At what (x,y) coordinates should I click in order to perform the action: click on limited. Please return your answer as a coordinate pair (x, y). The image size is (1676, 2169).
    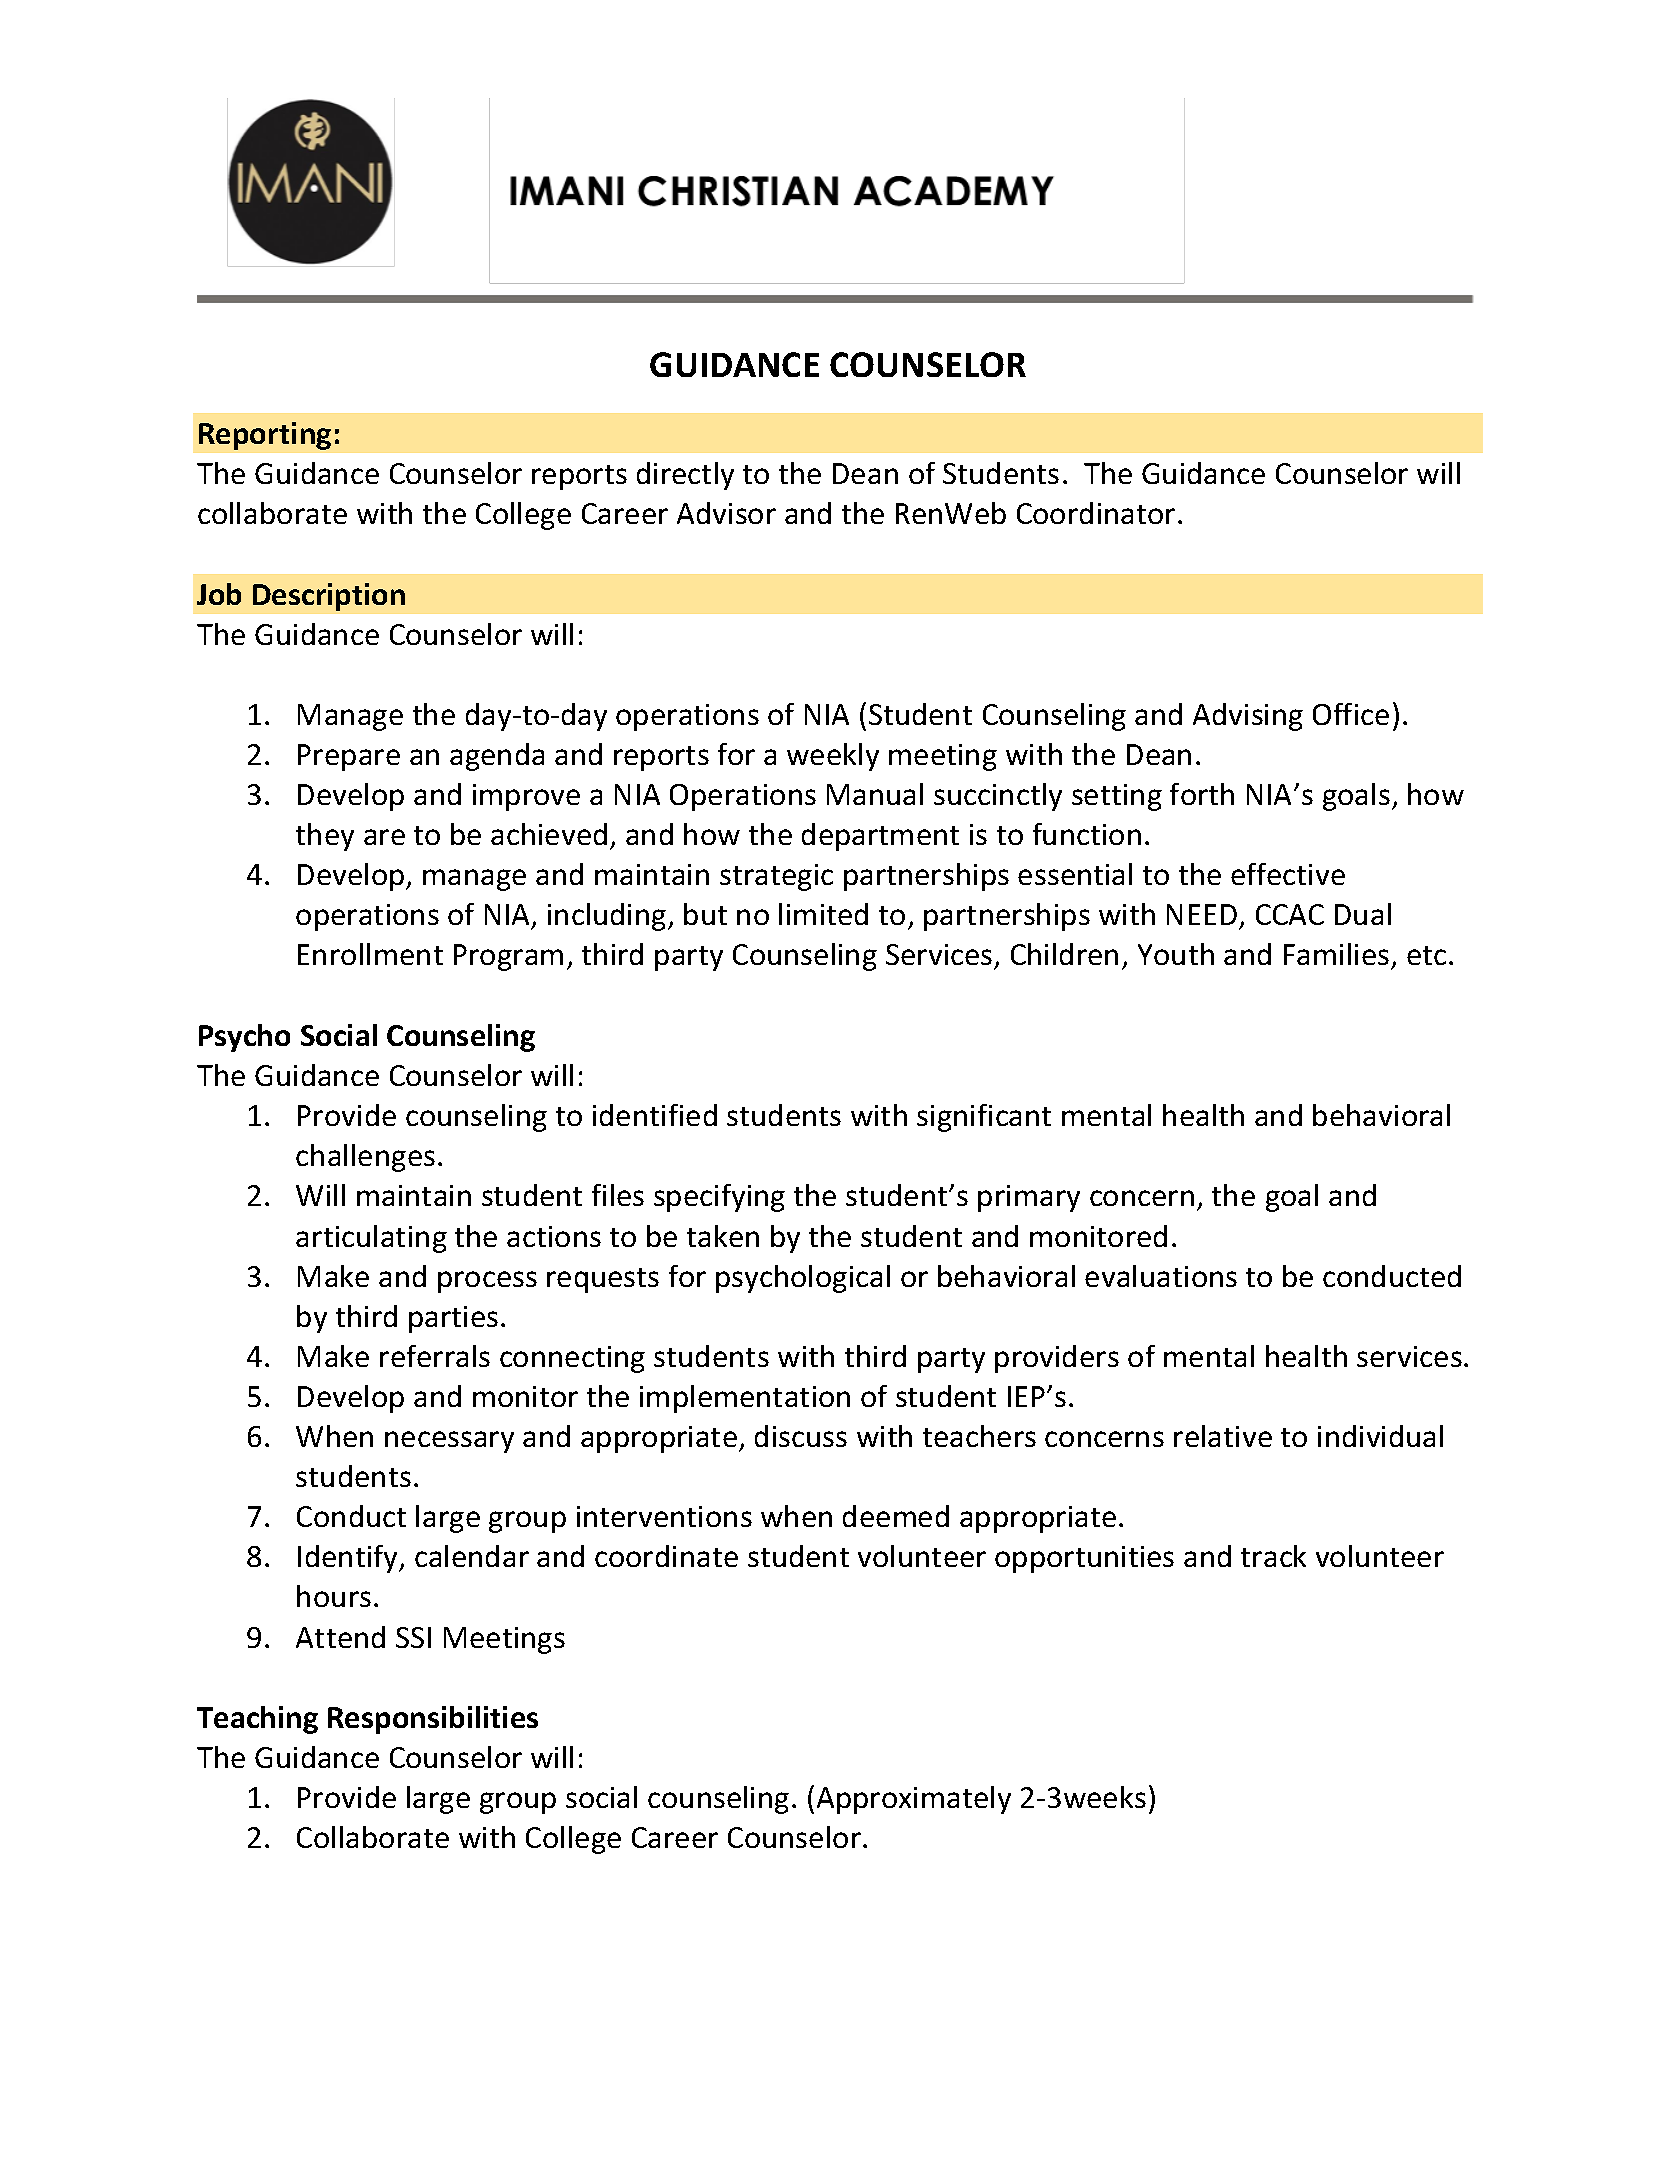
    Looking at the image, I should click on (823, 914).
